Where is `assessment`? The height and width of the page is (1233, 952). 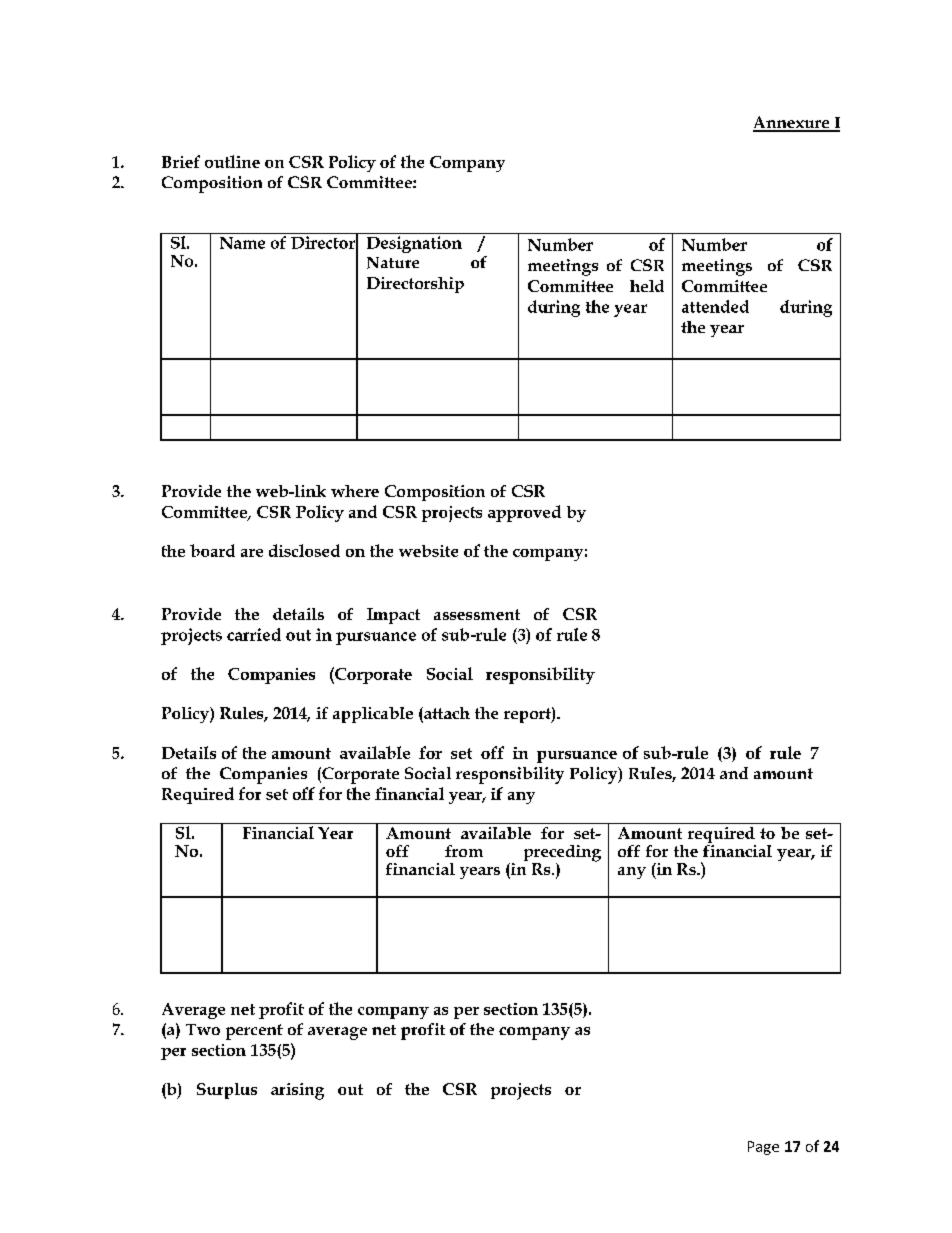 assessment is located at coordinates (477, 614).
